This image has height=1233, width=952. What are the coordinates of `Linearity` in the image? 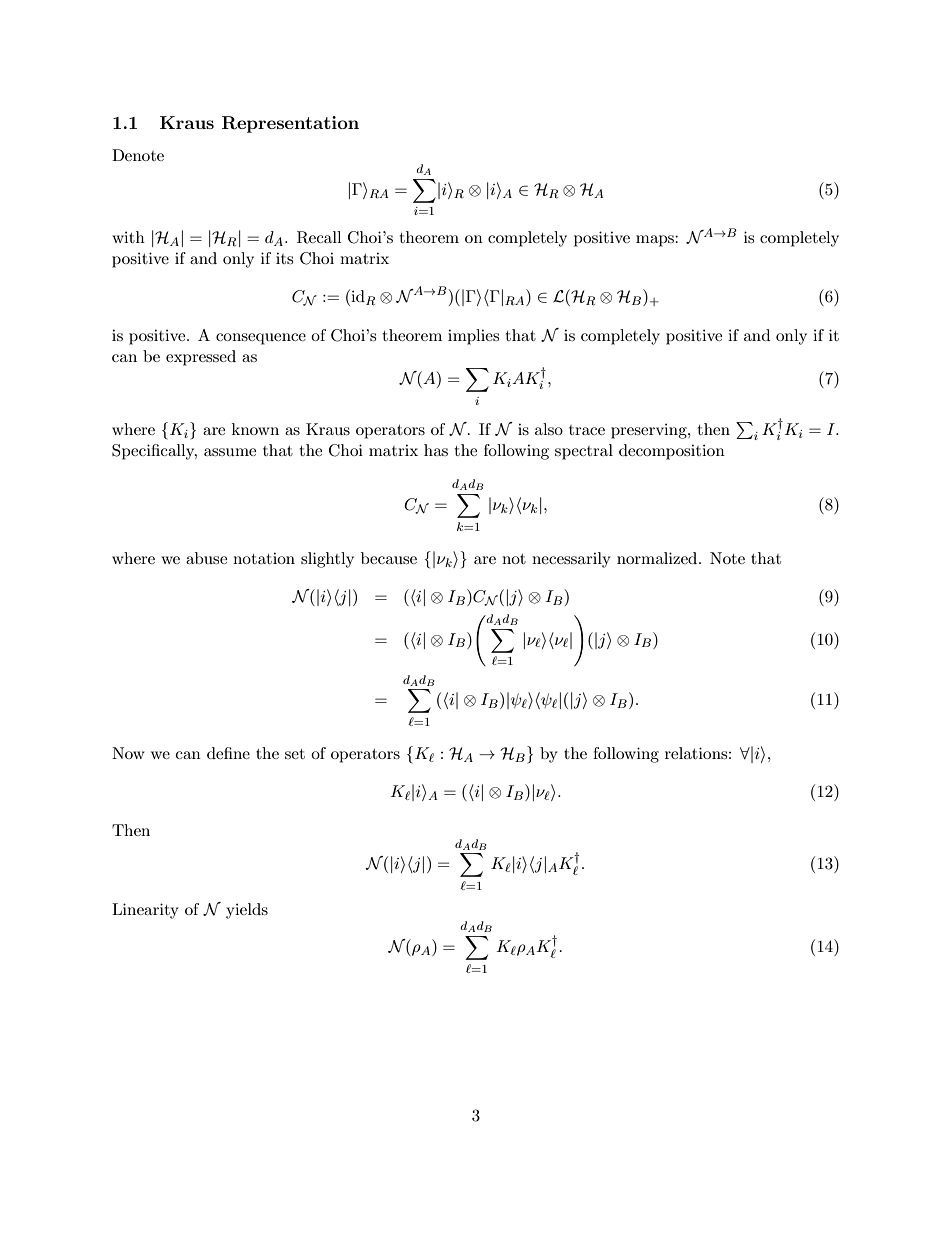 It's located at (145, 911).
